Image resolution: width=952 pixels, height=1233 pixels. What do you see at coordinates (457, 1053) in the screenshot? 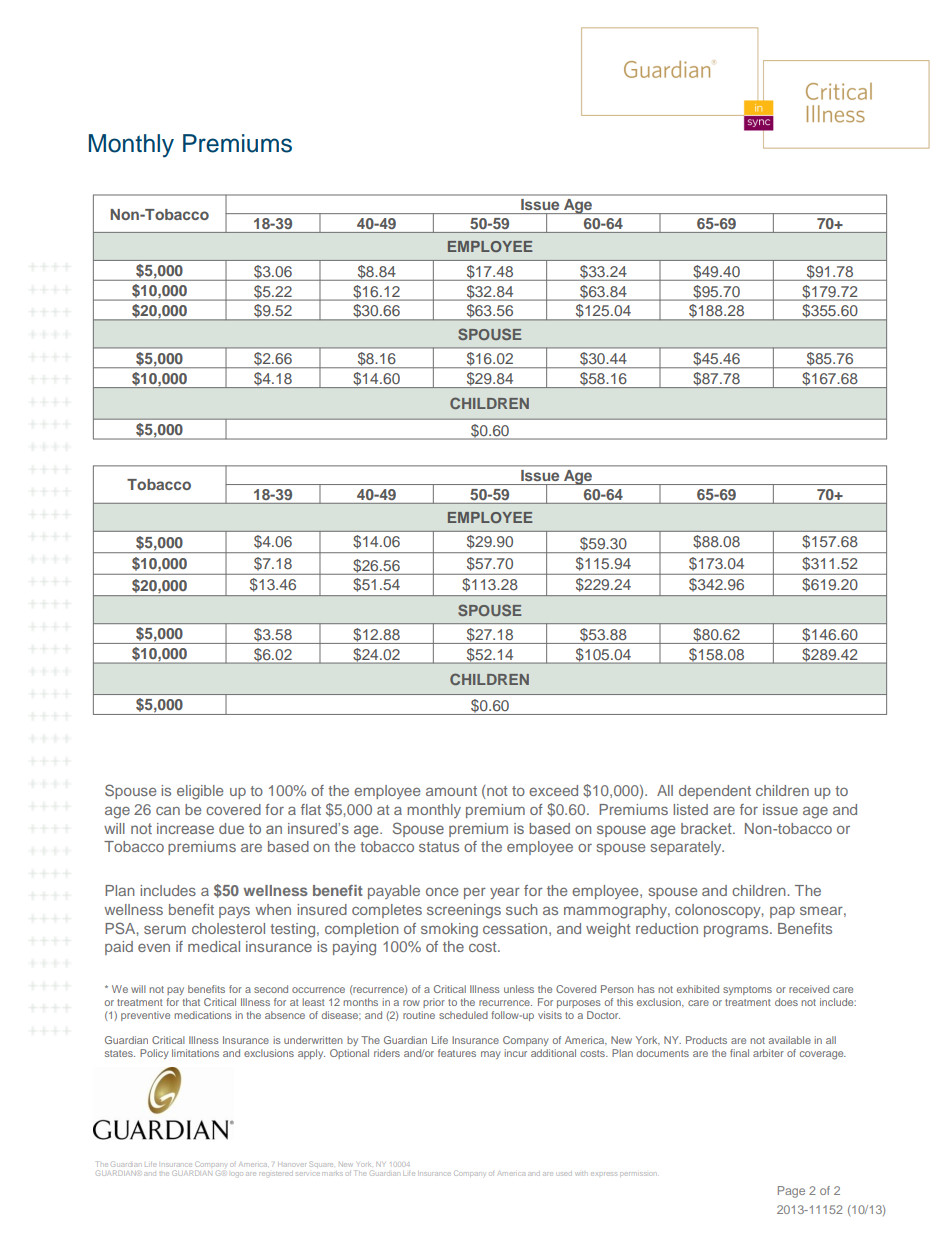
I see `features` at bounding box center [457, 1053].
